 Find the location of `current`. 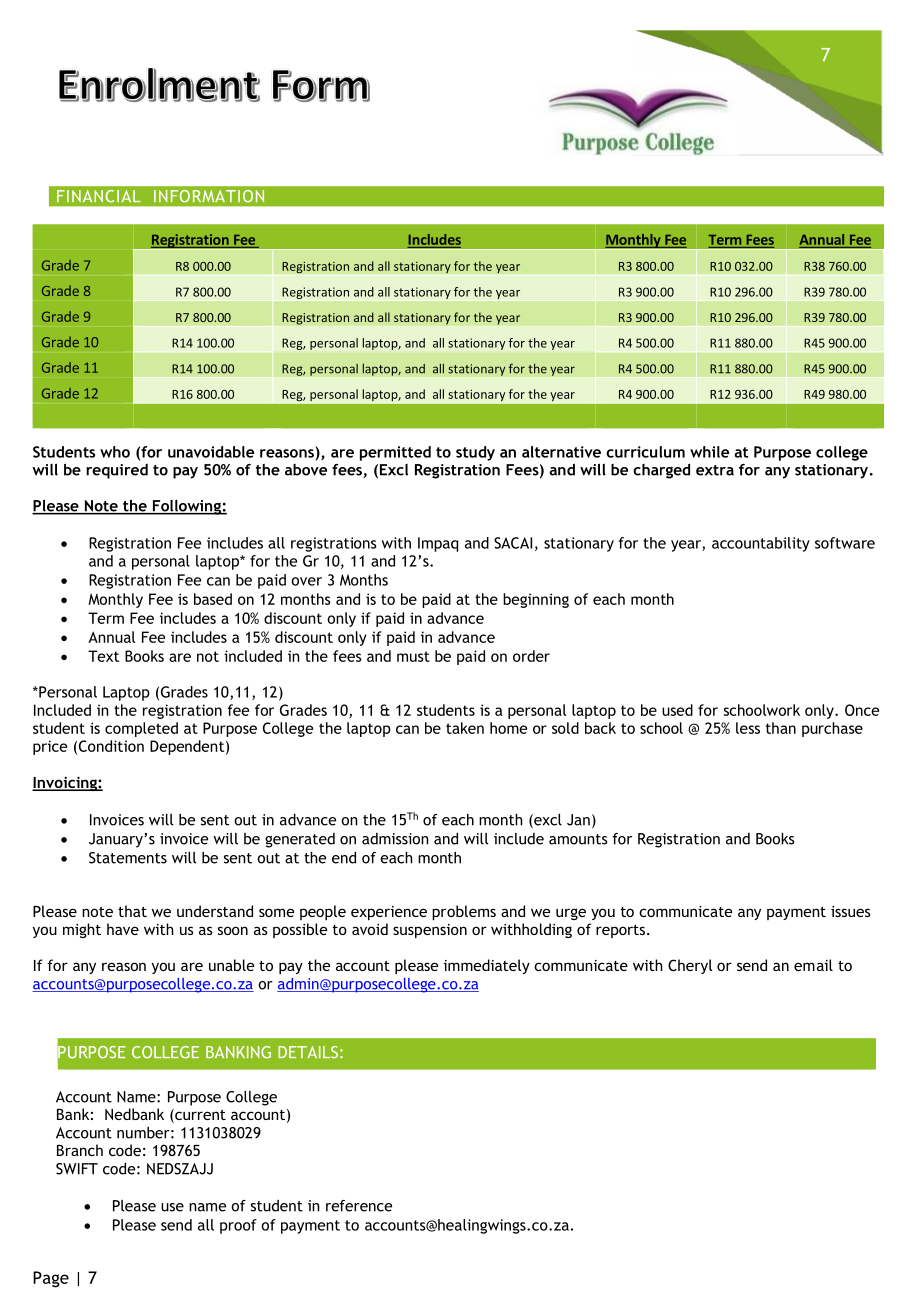

current is located at coordinates (199, 1116).
